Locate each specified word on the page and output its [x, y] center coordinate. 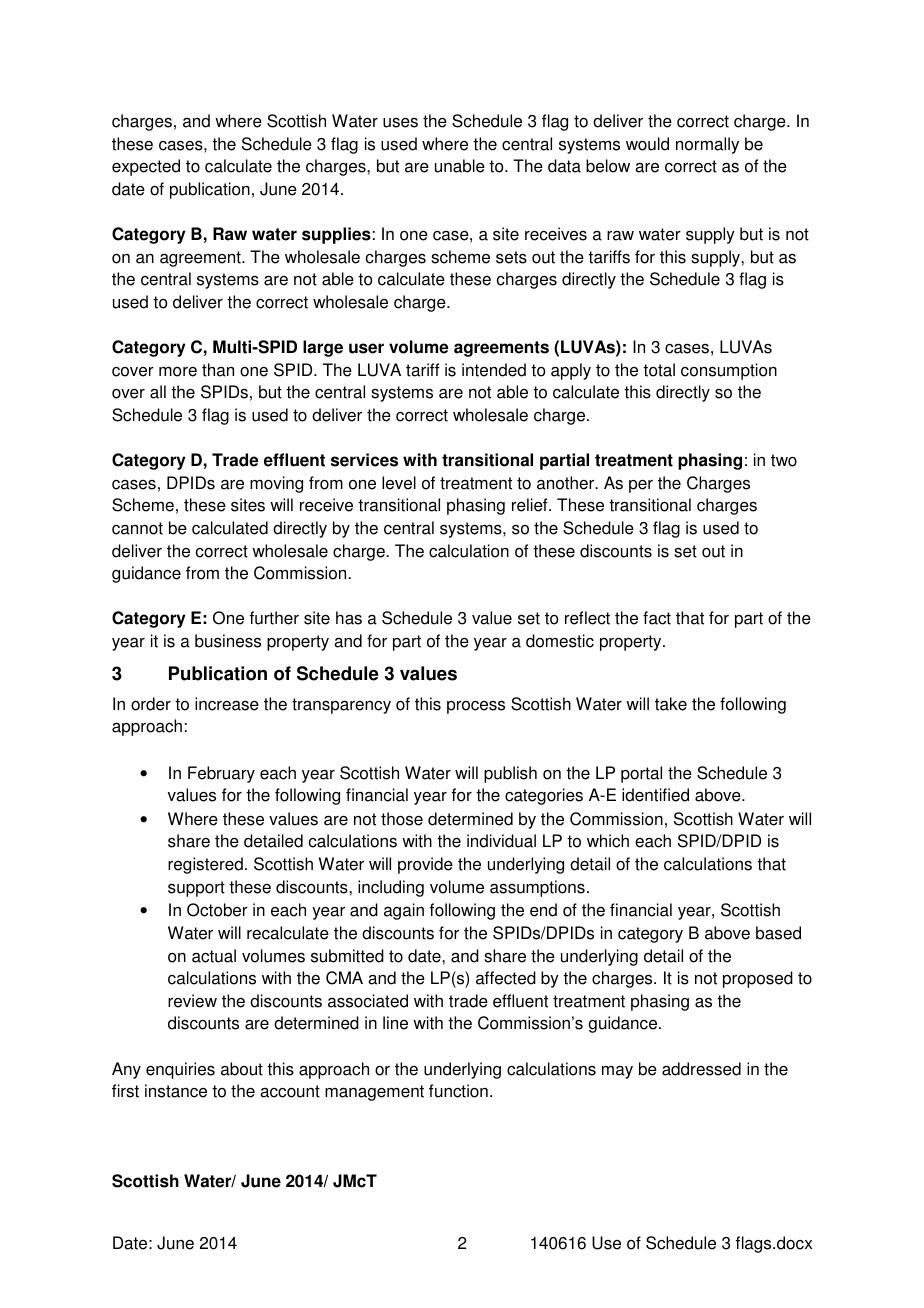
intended [494, 370]
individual [501, 841]
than [218, 370]
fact [657, 618]
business [228, 641]
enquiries [180, 1070]
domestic [560, 641]
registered [205, 865]
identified [655, 795]
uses [400, 122]
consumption [729, 371]
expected [146, 167]
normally [707, 145]
